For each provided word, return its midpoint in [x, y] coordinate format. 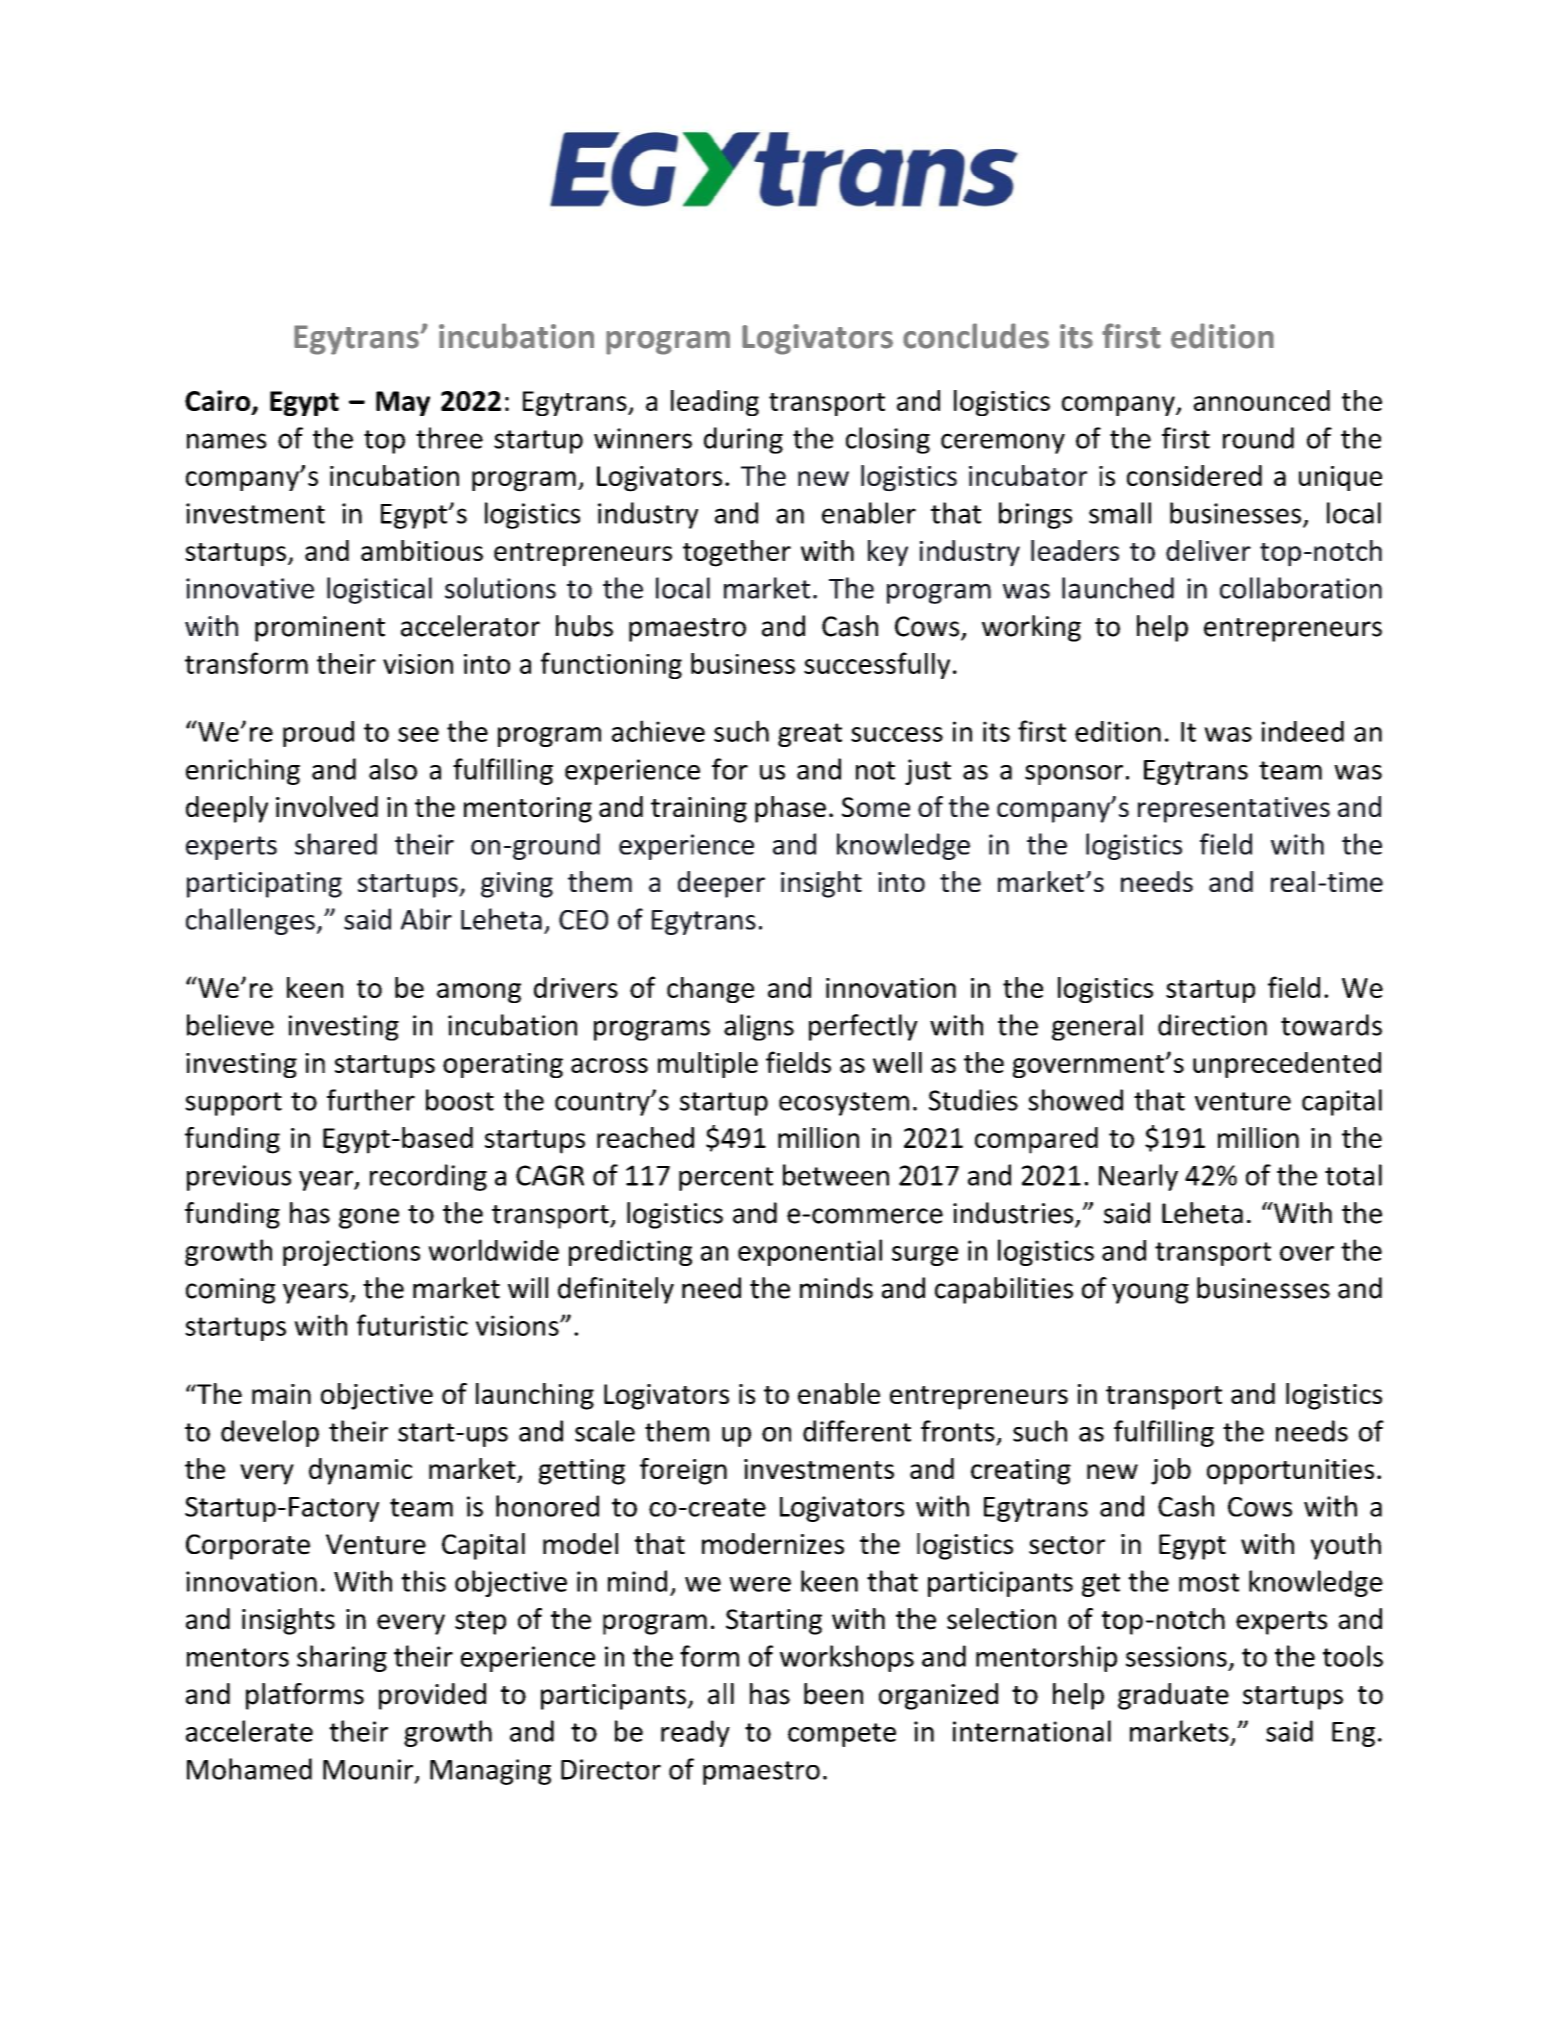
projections [351, 1253]
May [403, 403]
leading [715, 403]
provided [432, 1696]
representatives [1234, 810]
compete [842, 1735]
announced [1261, 400]
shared [336, 844]
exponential [810, 1252]
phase [790, 809]
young [1150, 1293]
